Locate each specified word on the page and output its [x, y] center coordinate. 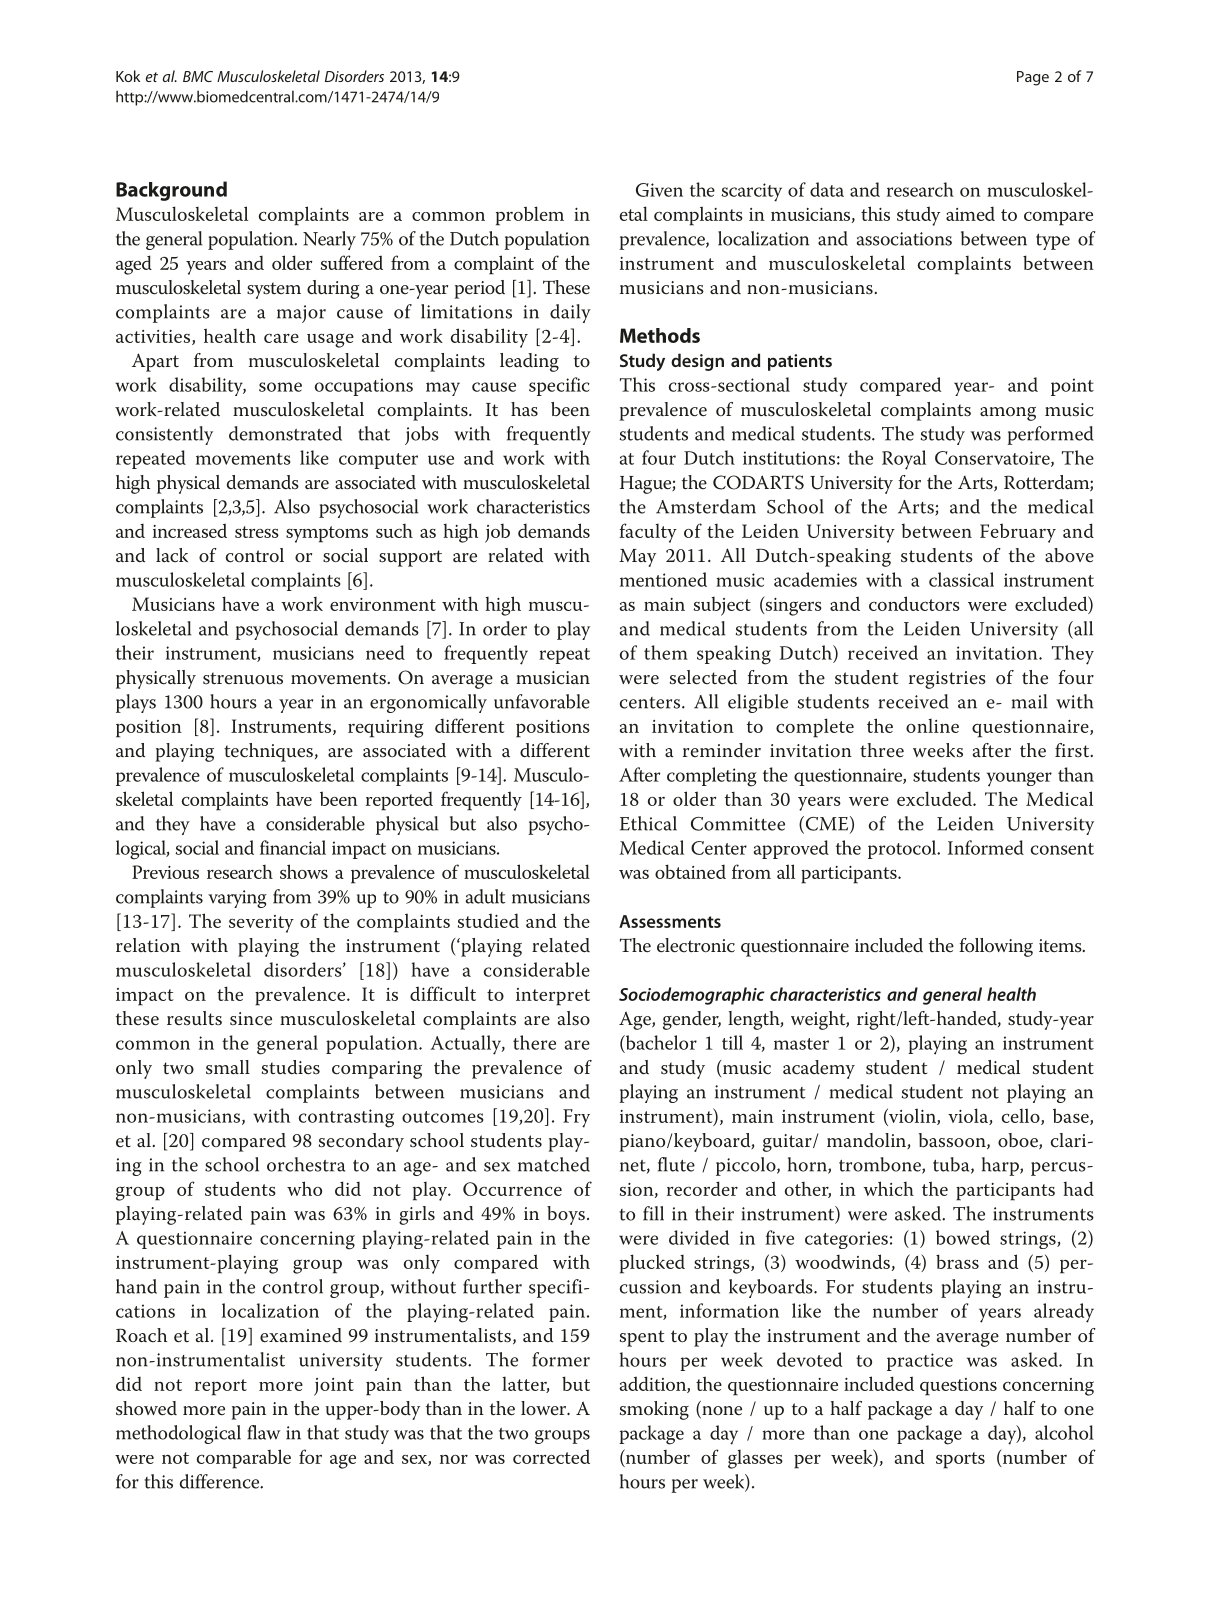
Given [659, 190]
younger [1019, 779]
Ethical [648, 823]
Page [1033, 78]
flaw [263, 1432]
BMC [198, 76]
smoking [654, 1410]
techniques [268, 752]
